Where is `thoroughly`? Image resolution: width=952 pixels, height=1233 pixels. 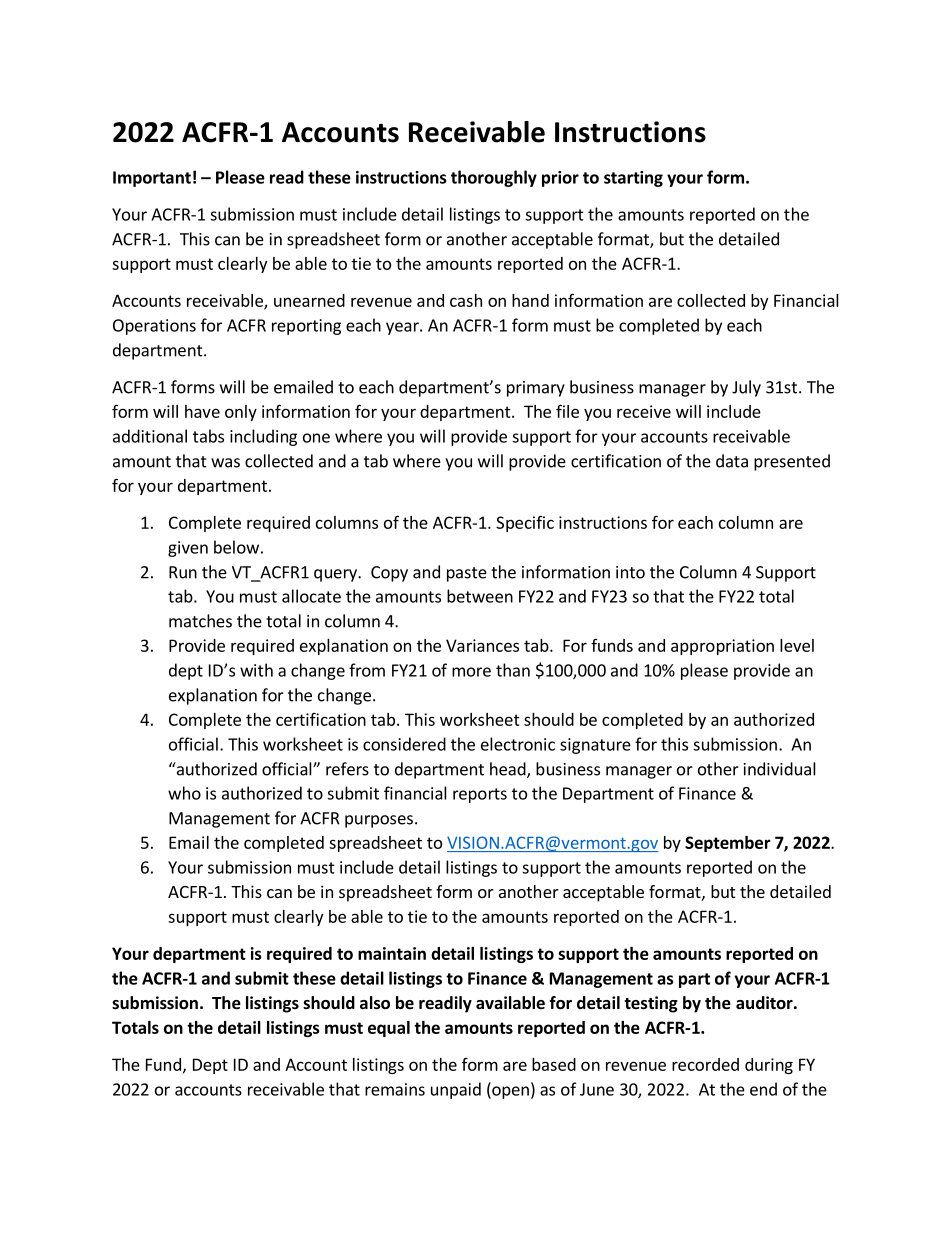 thoroughly is located at coordinates (494, 178).
